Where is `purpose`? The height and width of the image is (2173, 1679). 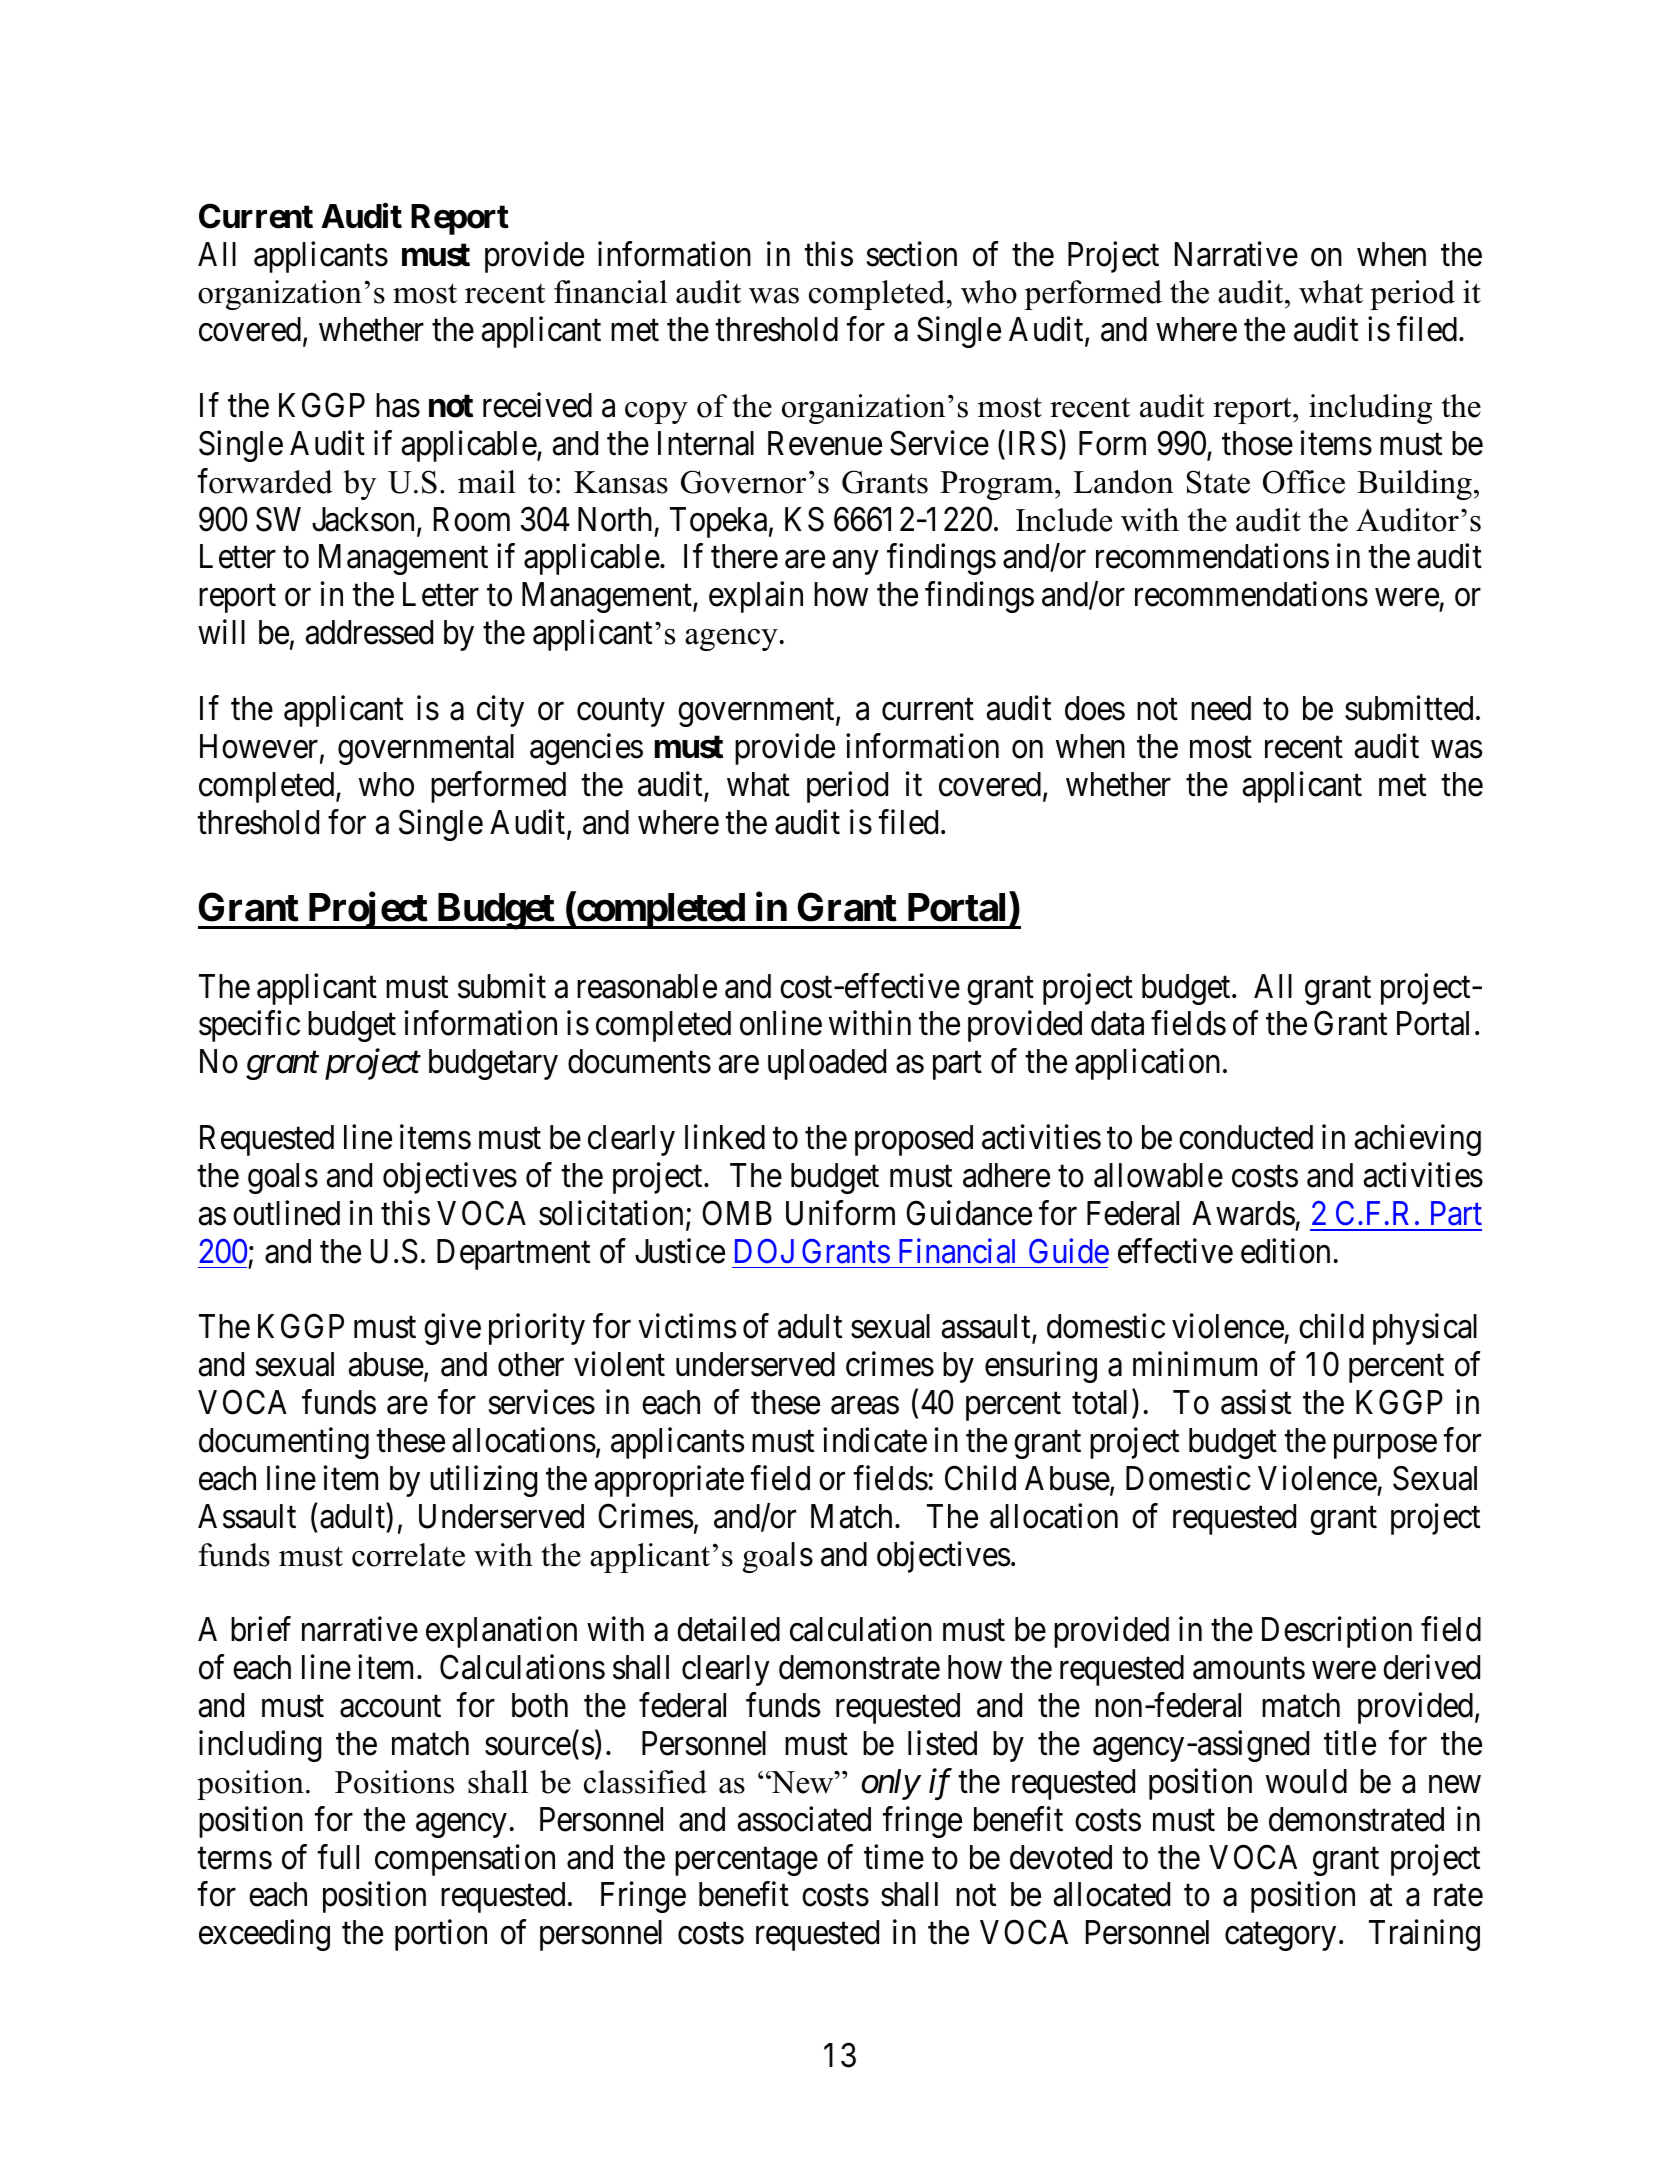 purpose is located at coordinates (1385, 1447).
